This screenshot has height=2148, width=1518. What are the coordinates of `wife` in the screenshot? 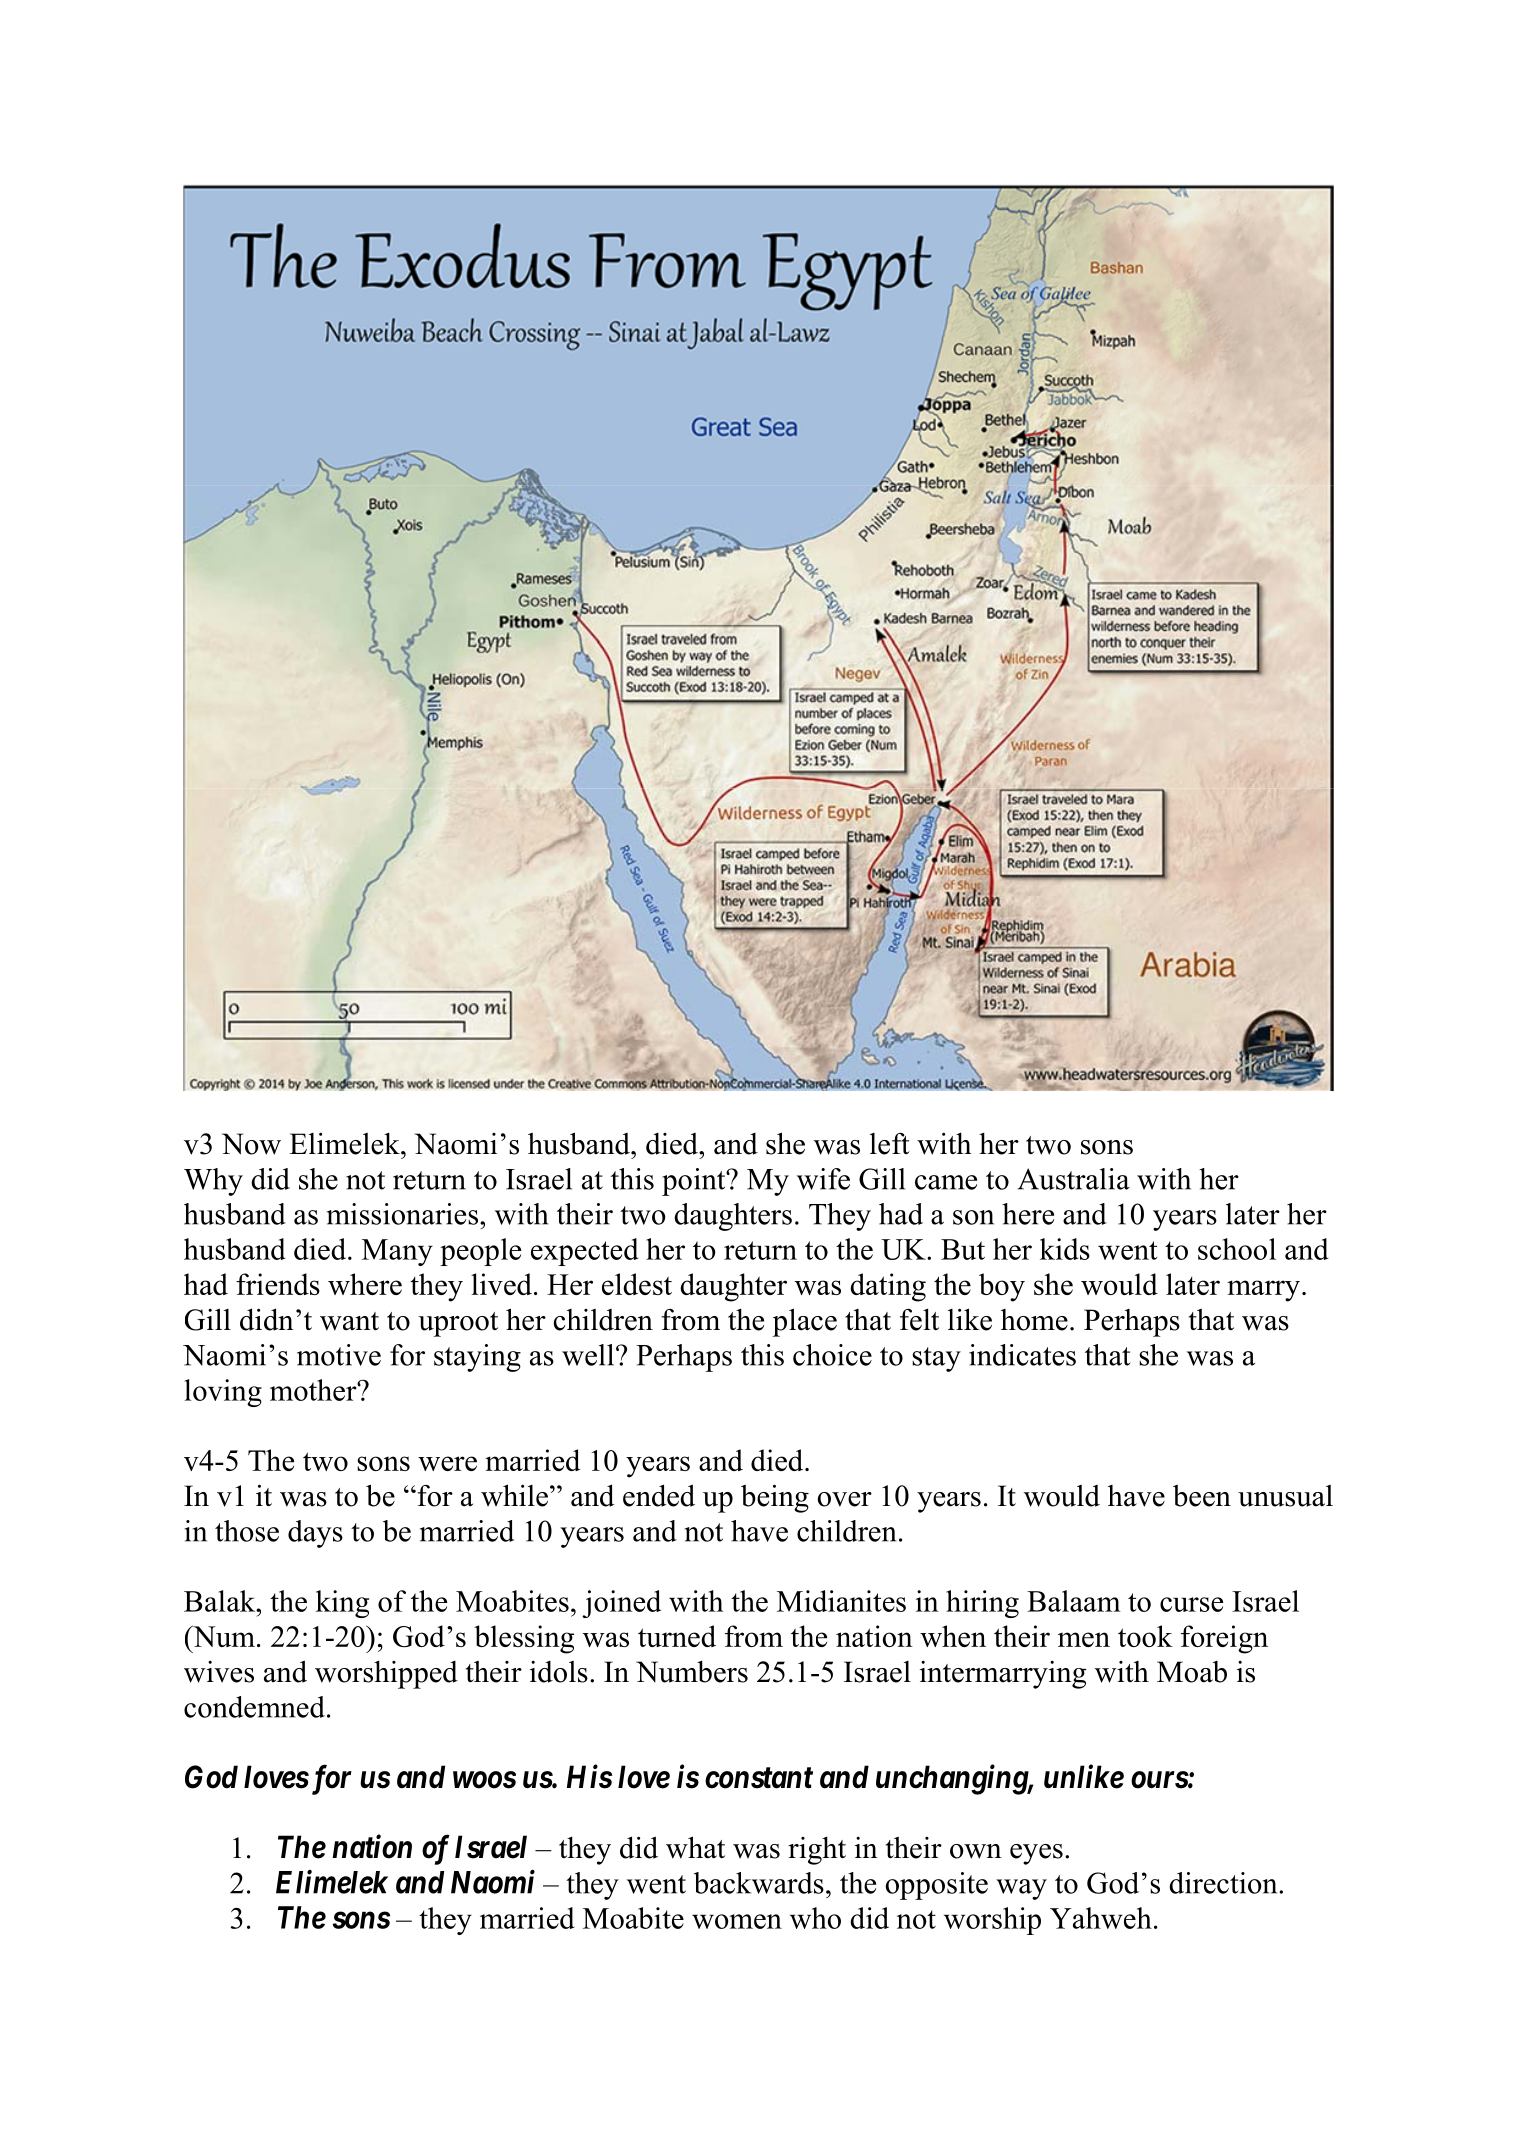 It's located at (823, 1179).
